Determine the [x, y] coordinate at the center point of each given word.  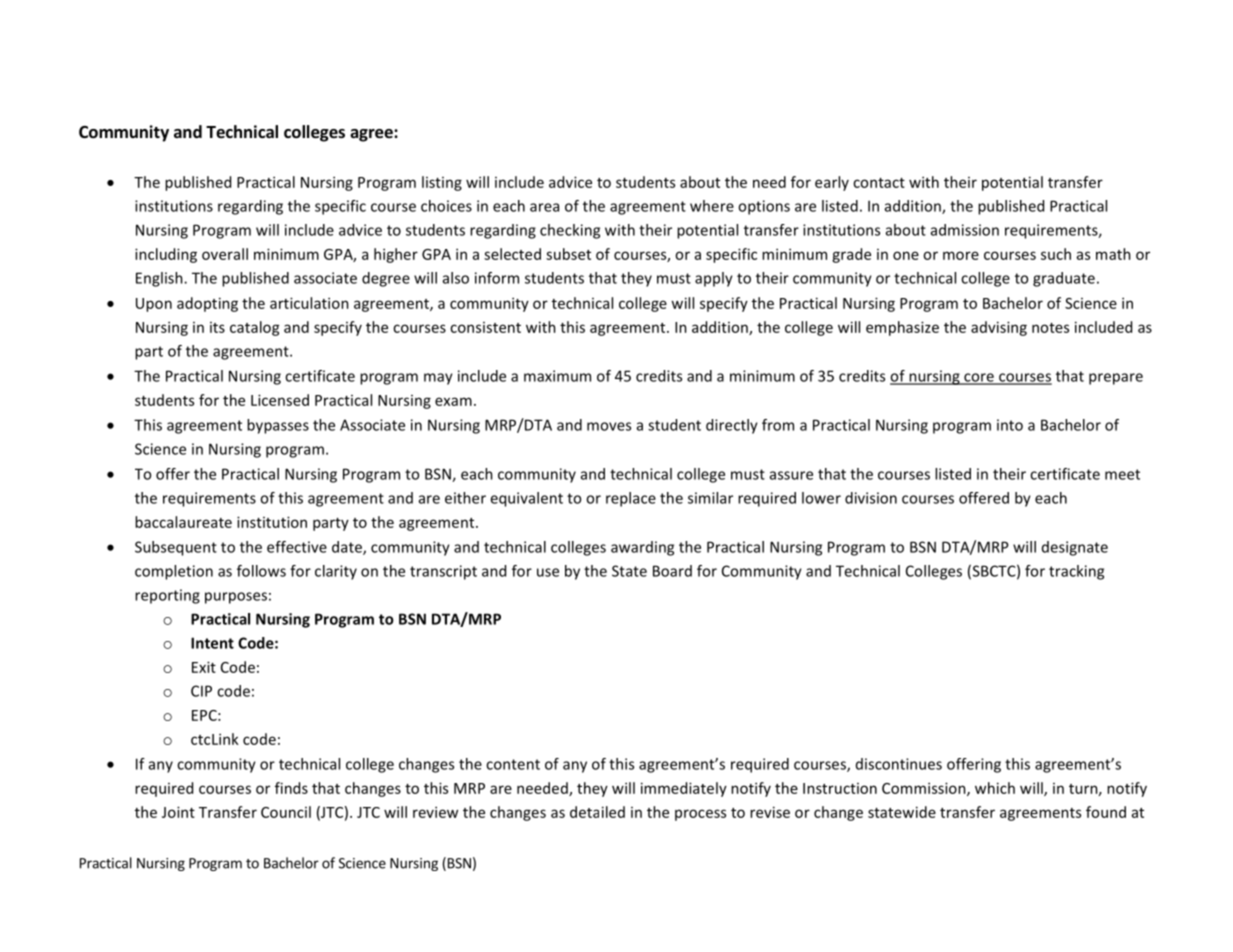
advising [999, 328]
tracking [1076, 572]
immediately [684, 789]
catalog [255, 328]
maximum [557, 376]
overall [225, 254]
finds [291, 788]
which [995, 788]
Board [672, 571]
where [712, 206]
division [871, 498]
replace [631, 499]
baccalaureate [183, 522]
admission [965, 230]
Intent [212, 643]
